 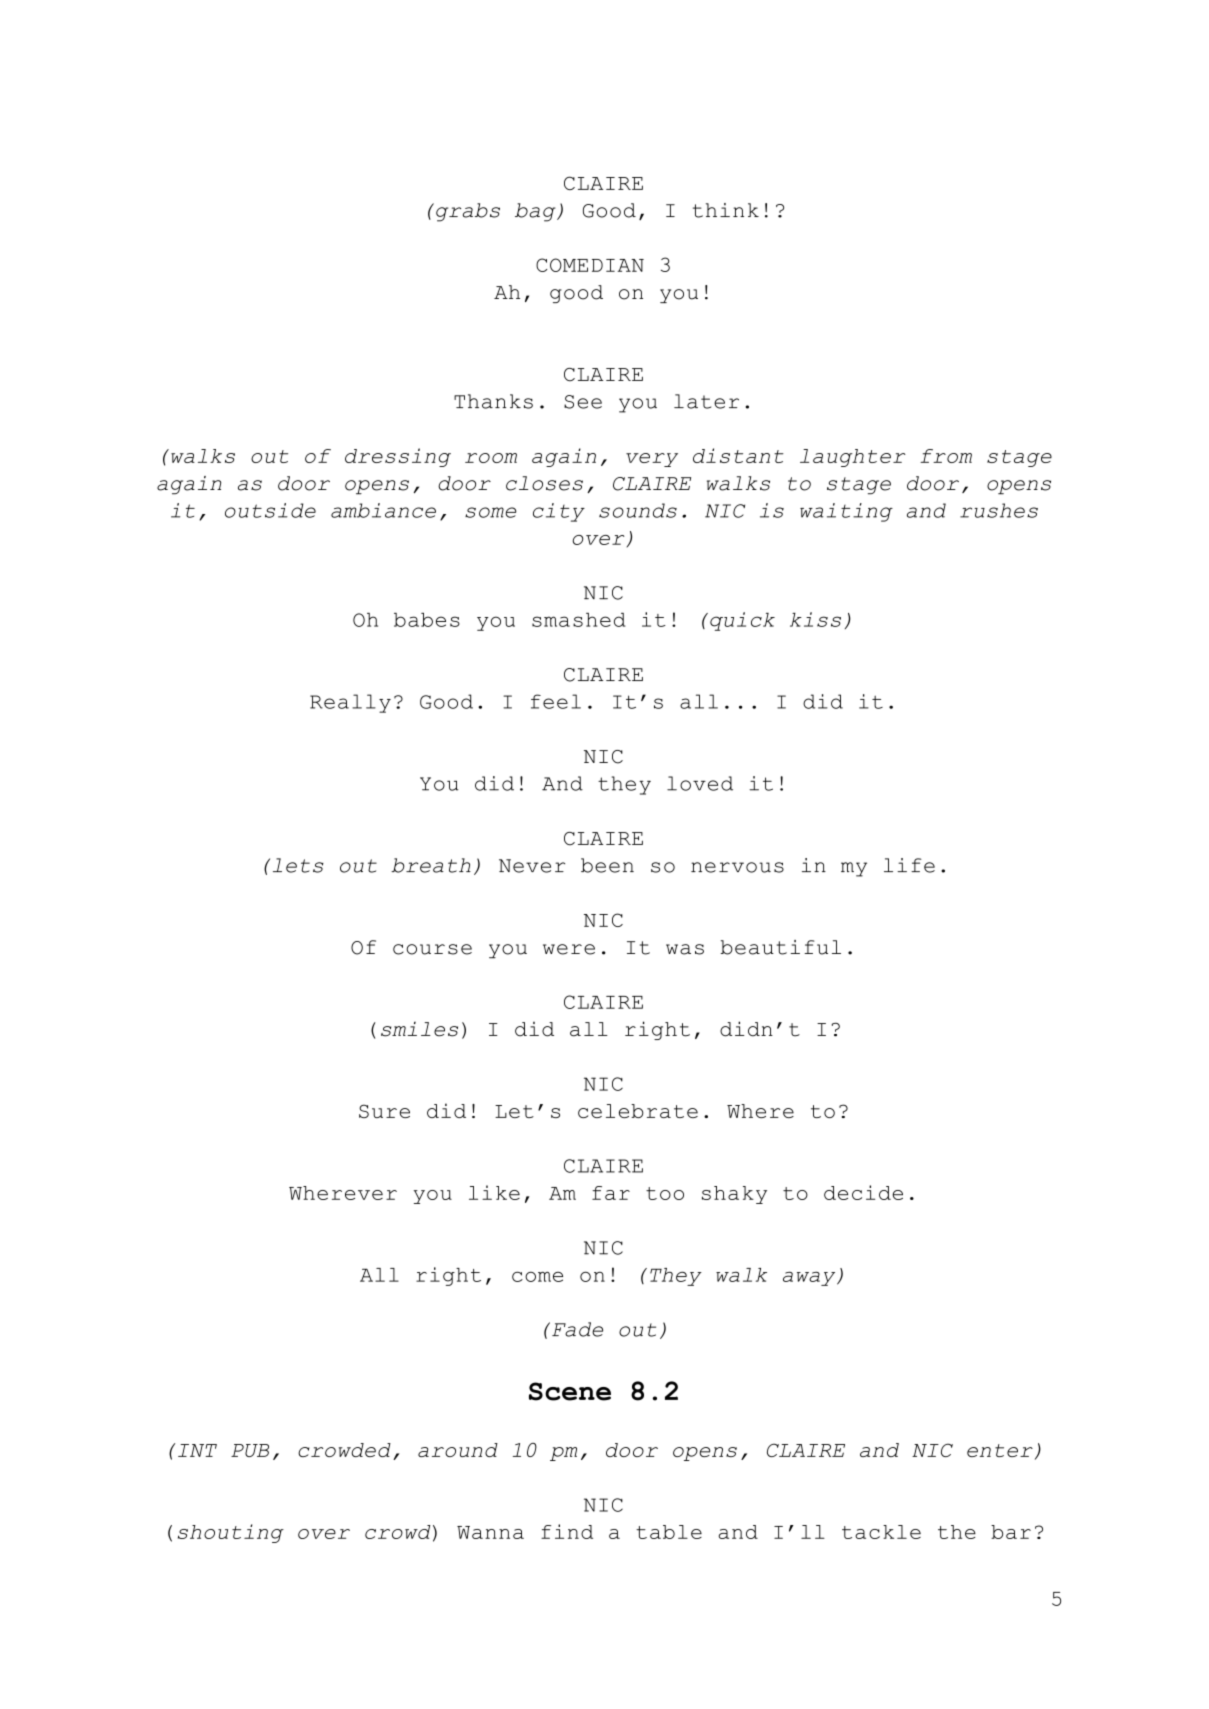 What do you see at coordinates (250, 1450) in the screenshot?
I see `PUB` at bounding box center [250, 1450].
